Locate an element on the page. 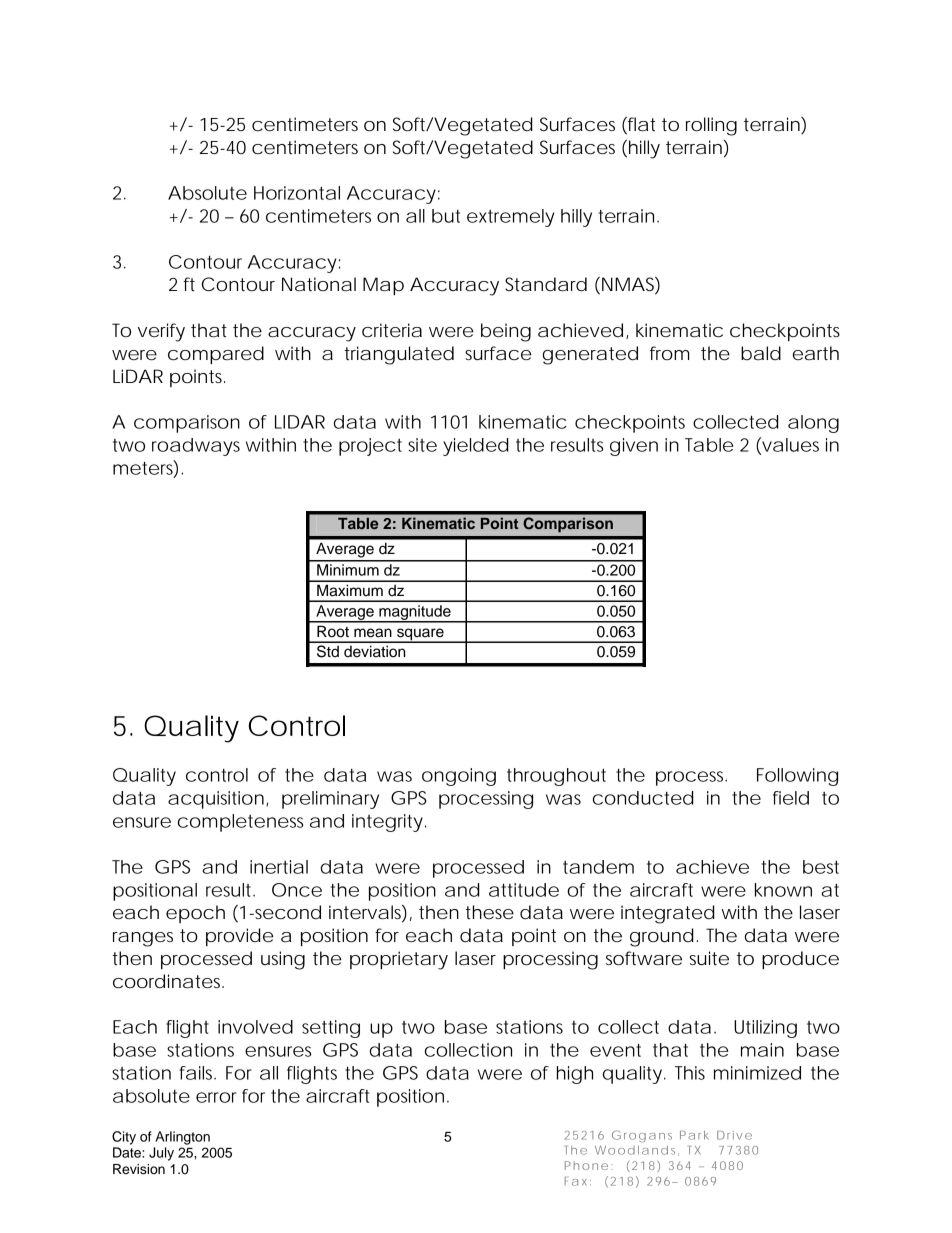  Park is located at coordinates (694, 1135).
